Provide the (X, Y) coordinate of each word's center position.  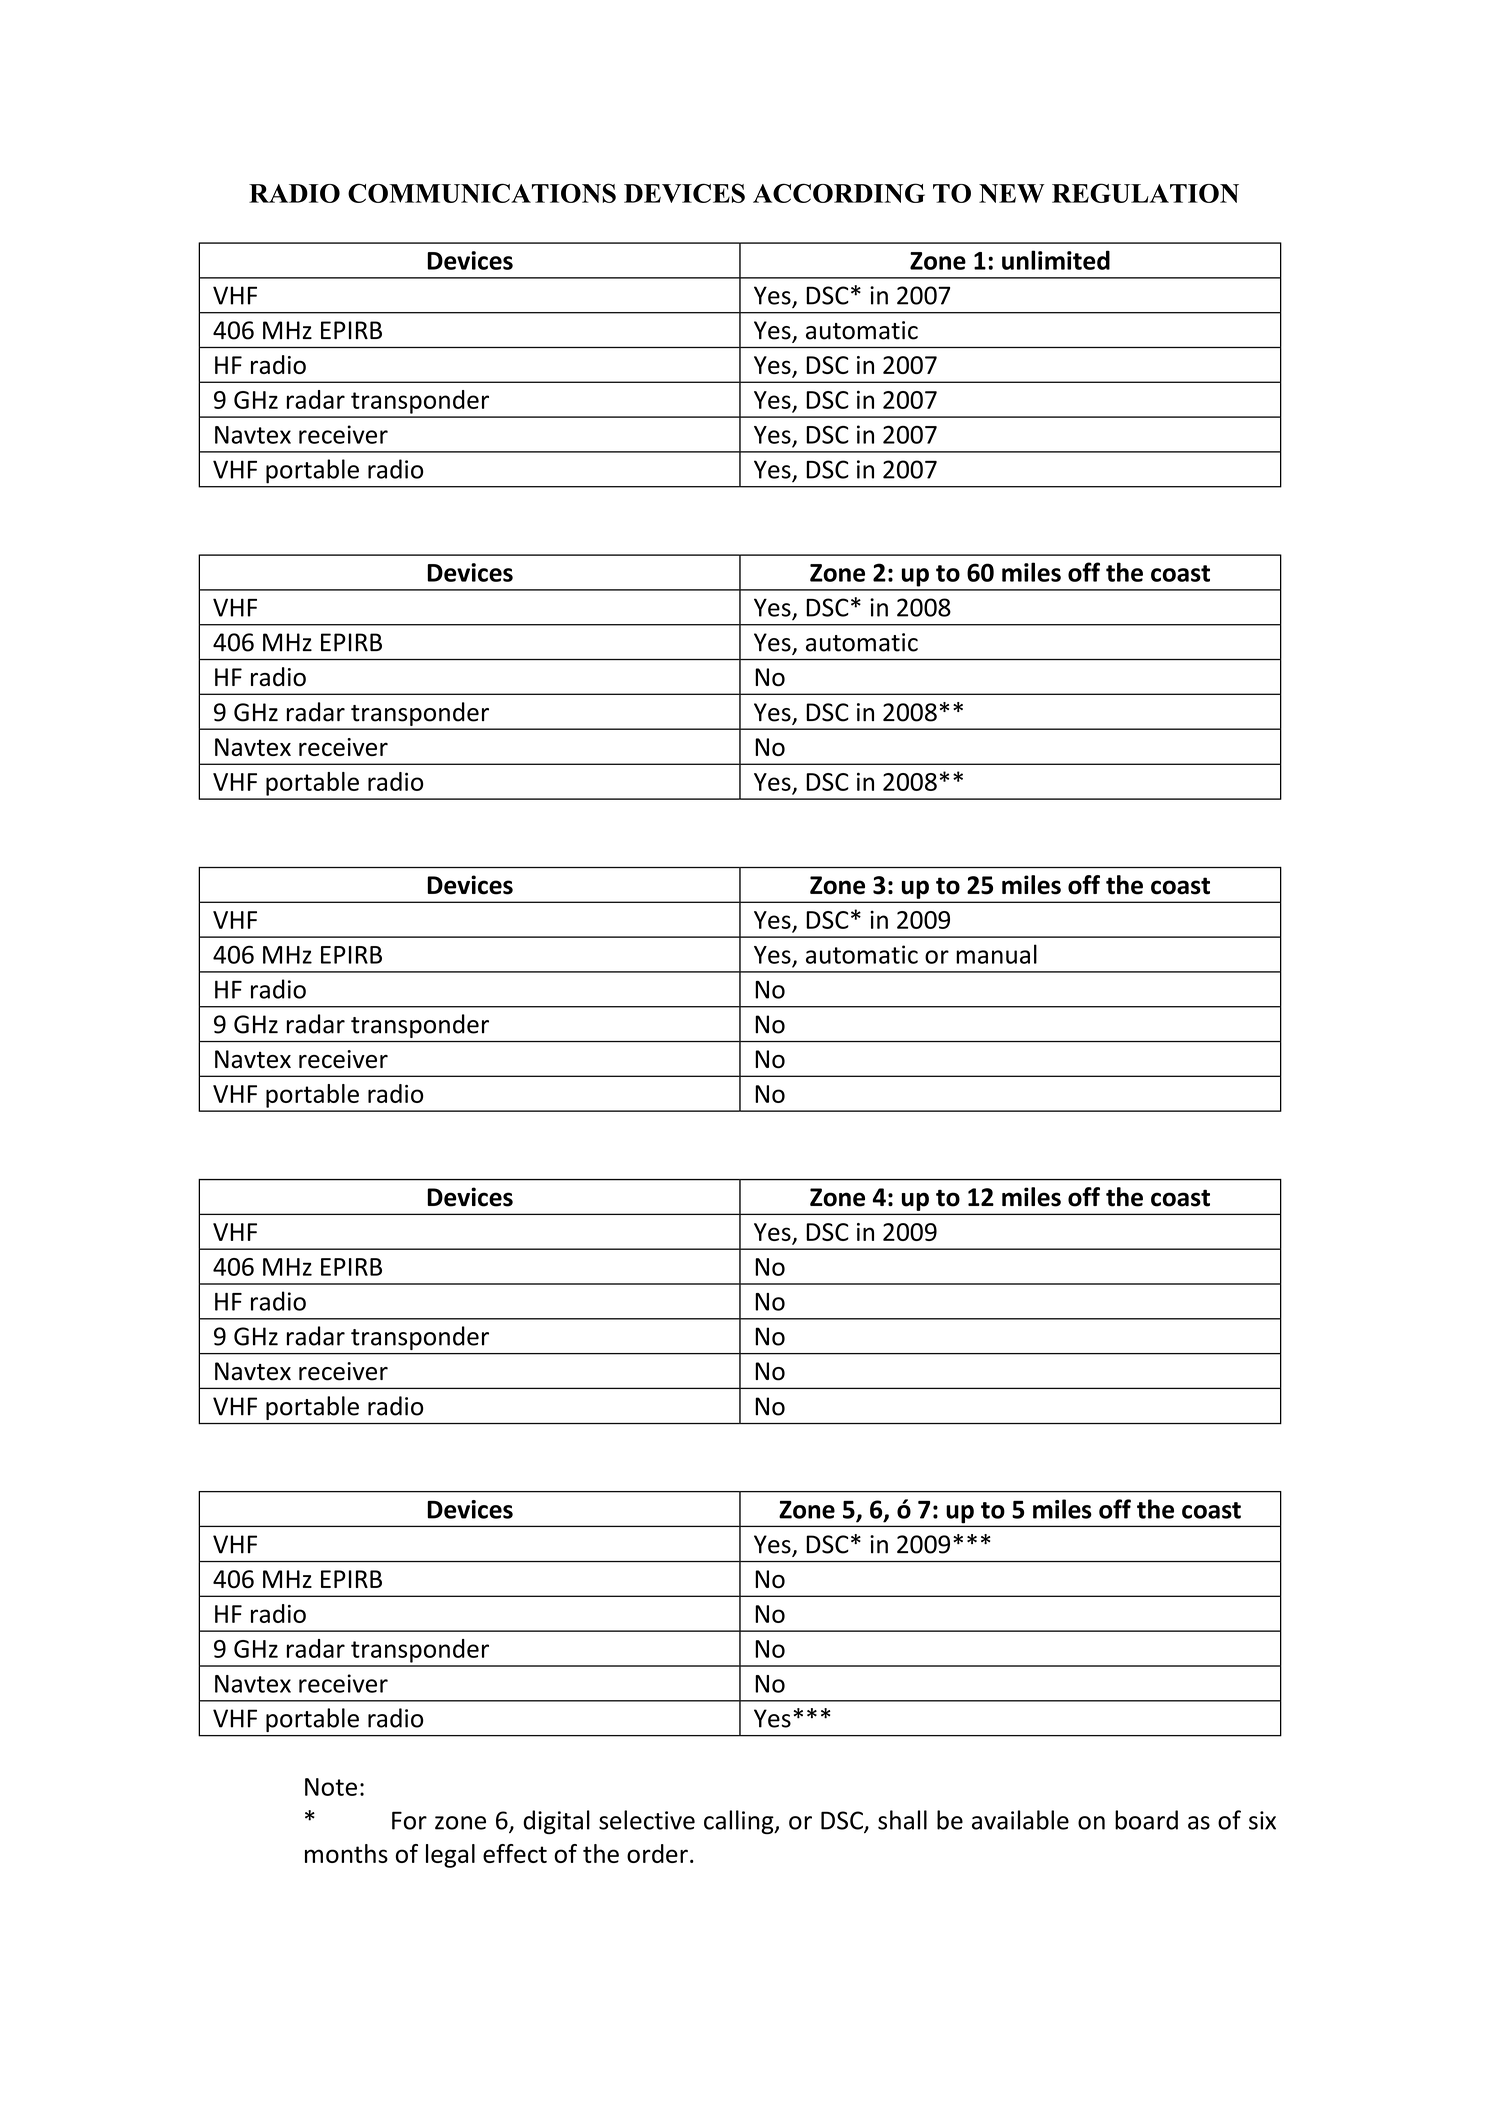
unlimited (1056, 260)
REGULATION (1145, 193)
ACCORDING (839, 193)
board (1146, 1820)
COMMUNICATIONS (482, 193)
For (409, 1820)
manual (996, 954)
